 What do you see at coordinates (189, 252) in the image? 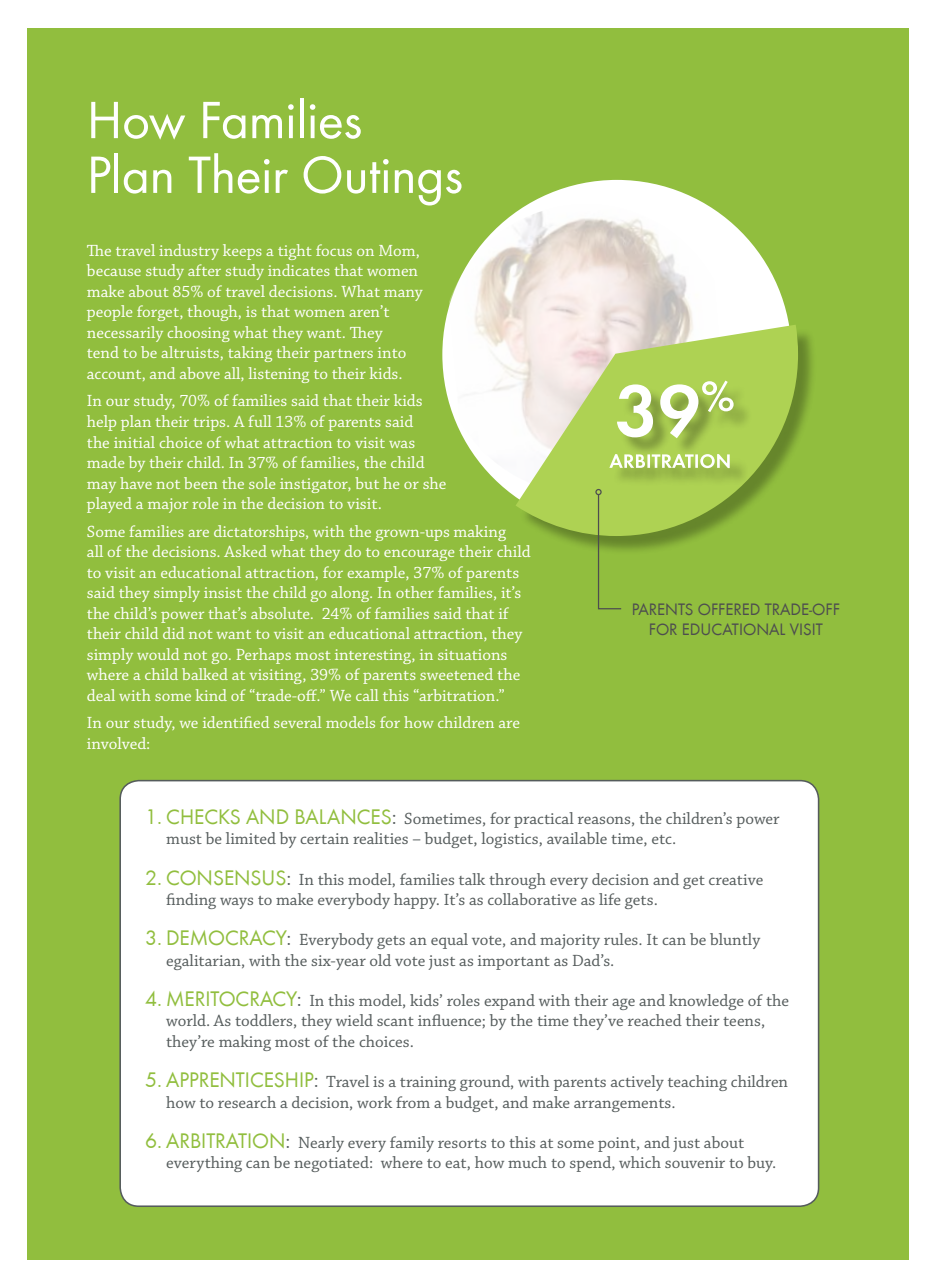
I see `industry` at bounding box center [189, 252].
